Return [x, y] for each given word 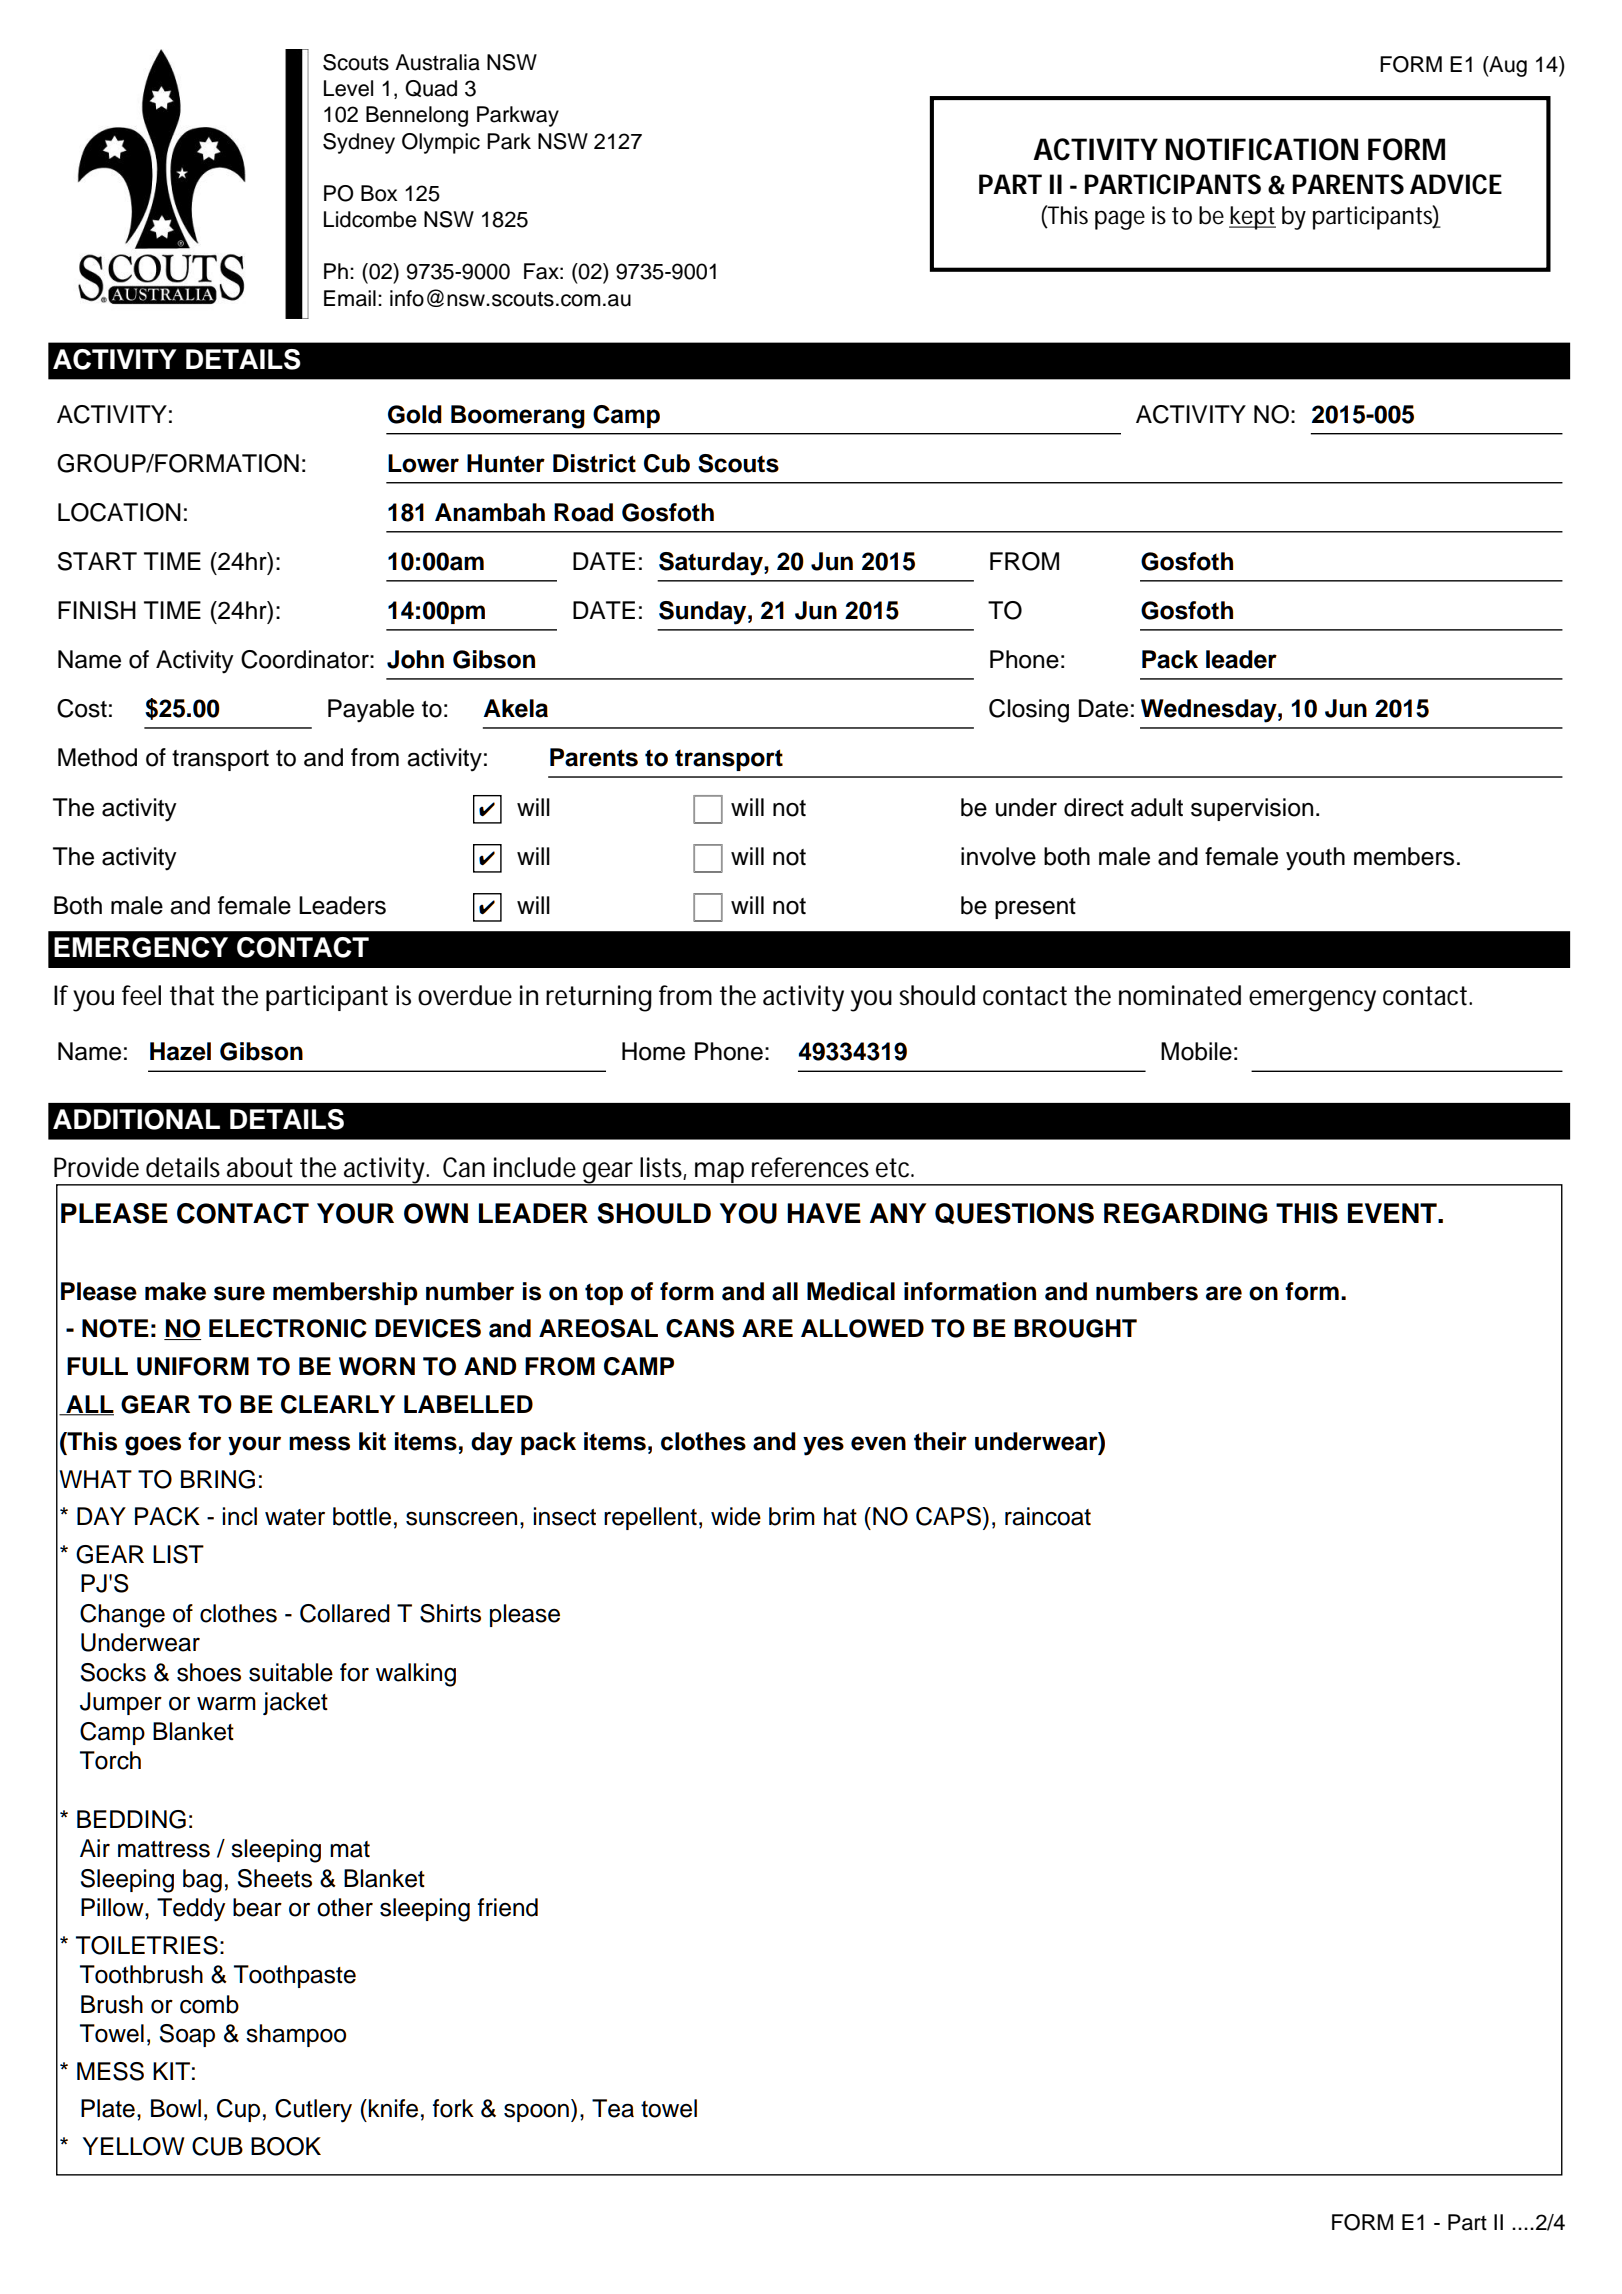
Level [348, 88]
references [810, 1167]
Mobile [1196, 1051]
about [260, 1167]
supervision [1252, 809]
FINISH [97, 610]
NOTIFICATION [1262, 149]
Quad [431, 88]
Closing [1029, 711]
